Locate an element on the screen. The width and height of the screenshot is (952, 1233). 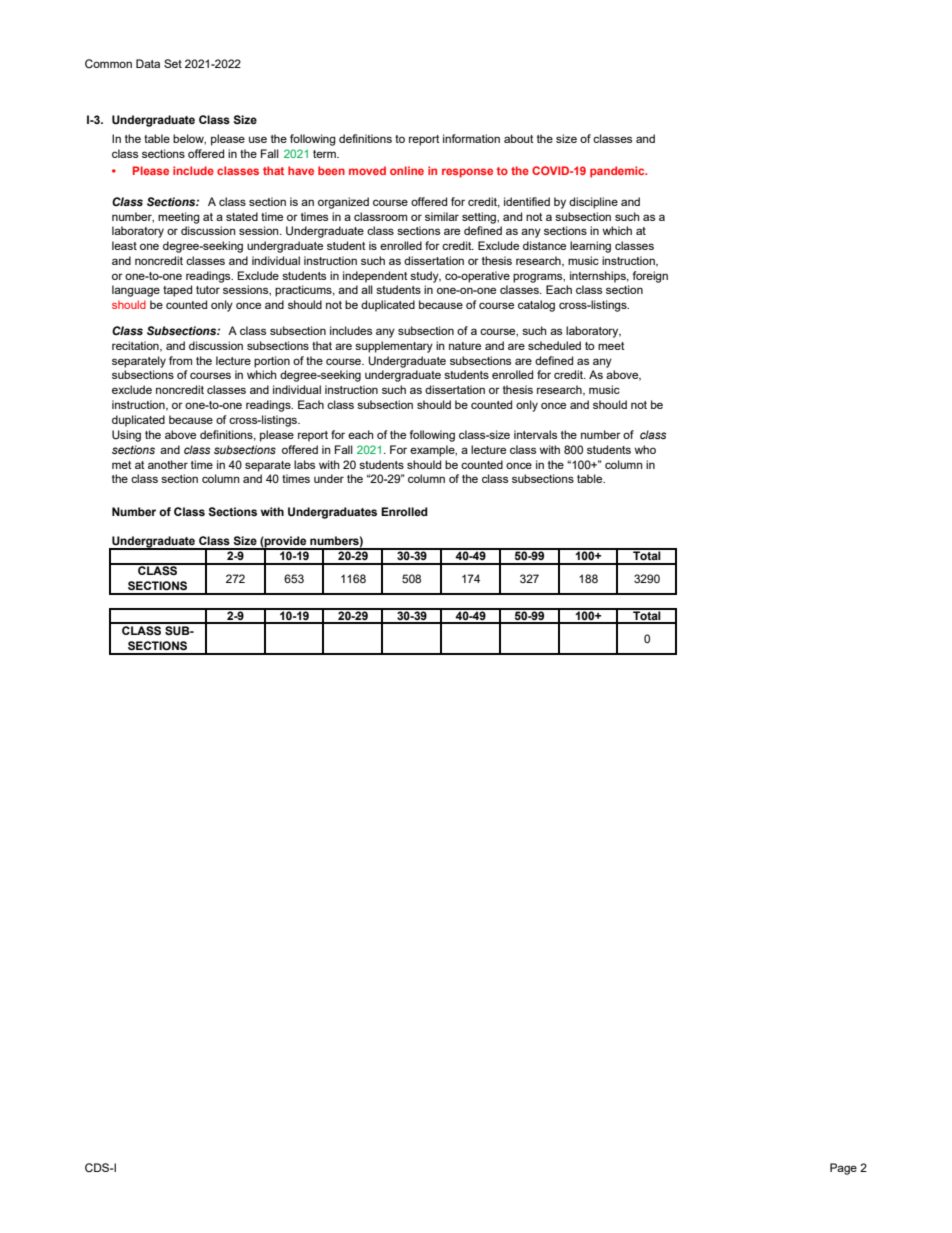
labs is located at coordinates (304, 464).
